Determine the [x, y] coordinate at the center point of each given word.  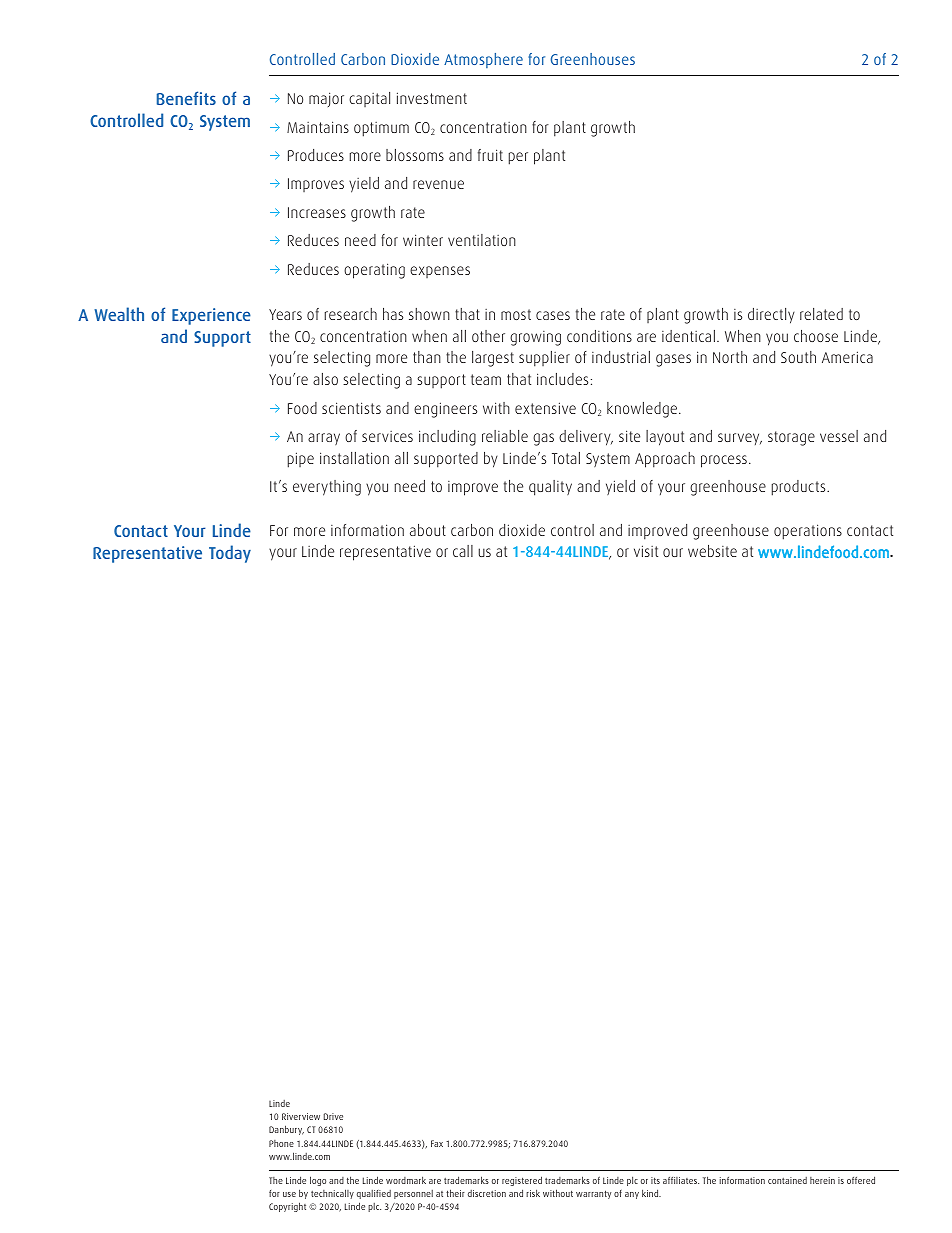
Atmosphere [483, 60]
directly [771, 316]
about [428, 530]
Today [230, 554]
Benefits [186, 98]
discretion [487, 1193]
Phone [281, 1143]
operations [808, 532]
